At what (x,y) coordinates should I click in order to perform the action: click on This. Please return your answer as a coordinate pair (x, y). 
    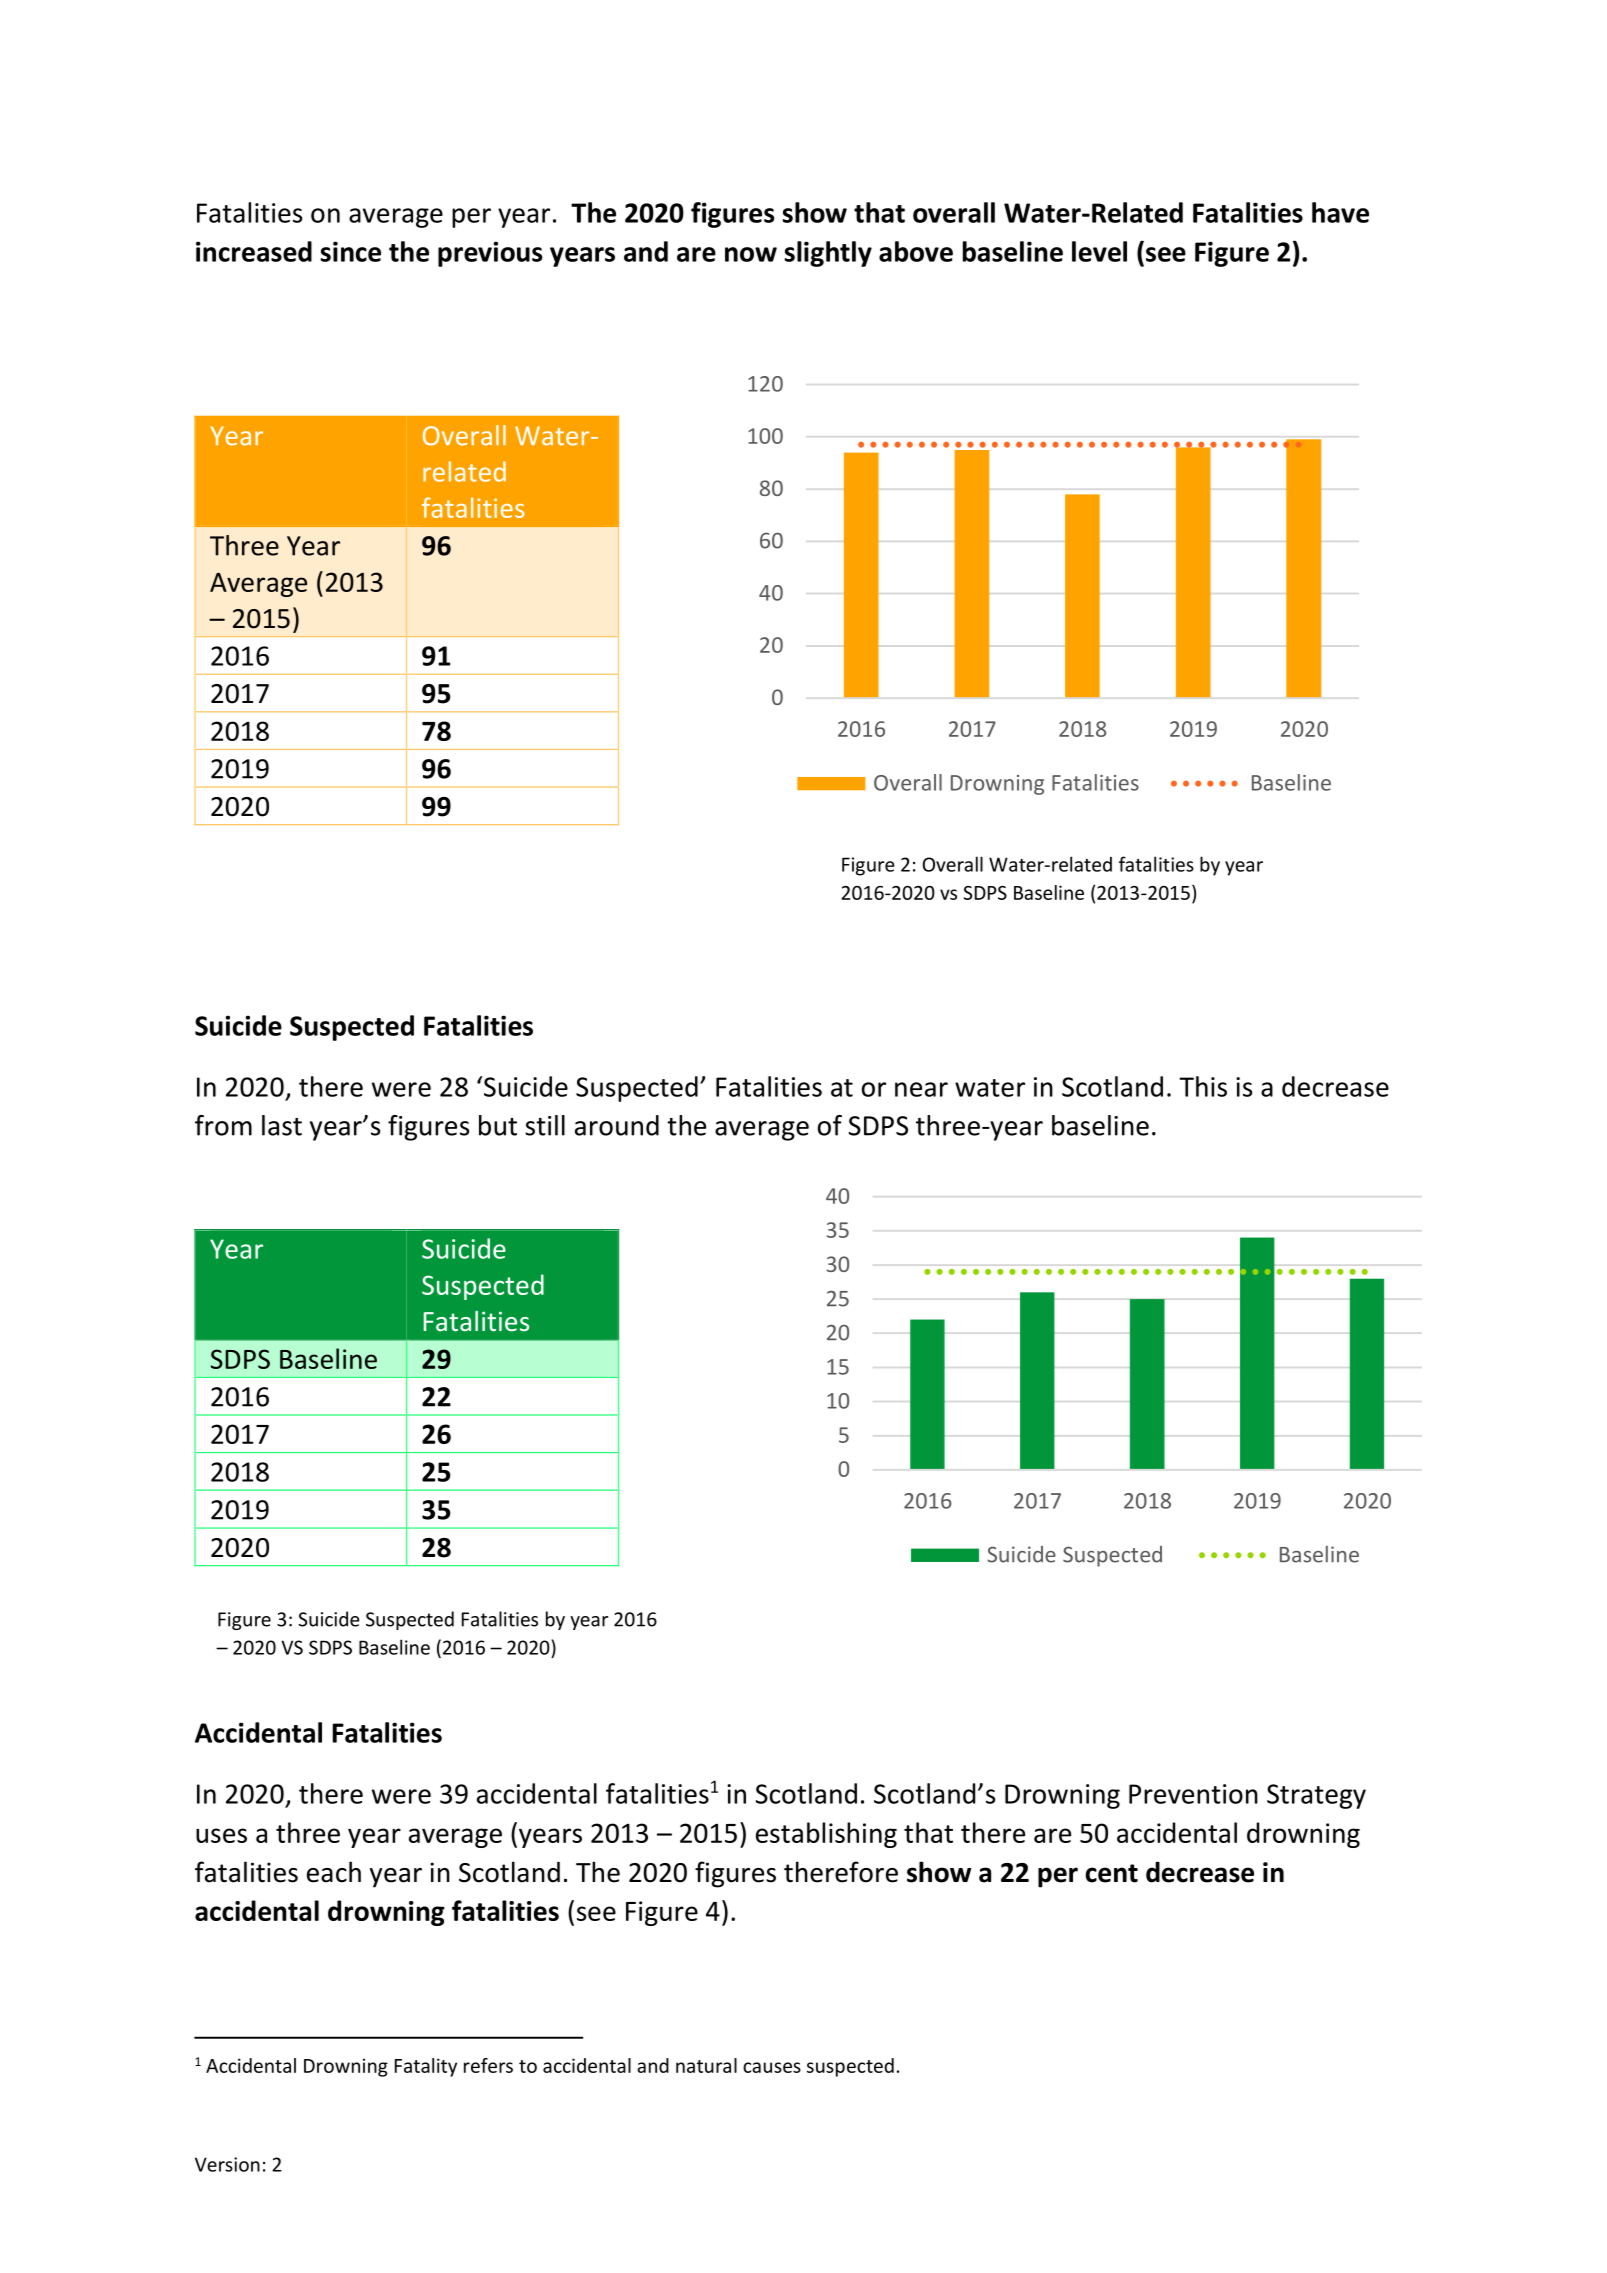
    Looking at the image, I should click on (1203, 1086).
